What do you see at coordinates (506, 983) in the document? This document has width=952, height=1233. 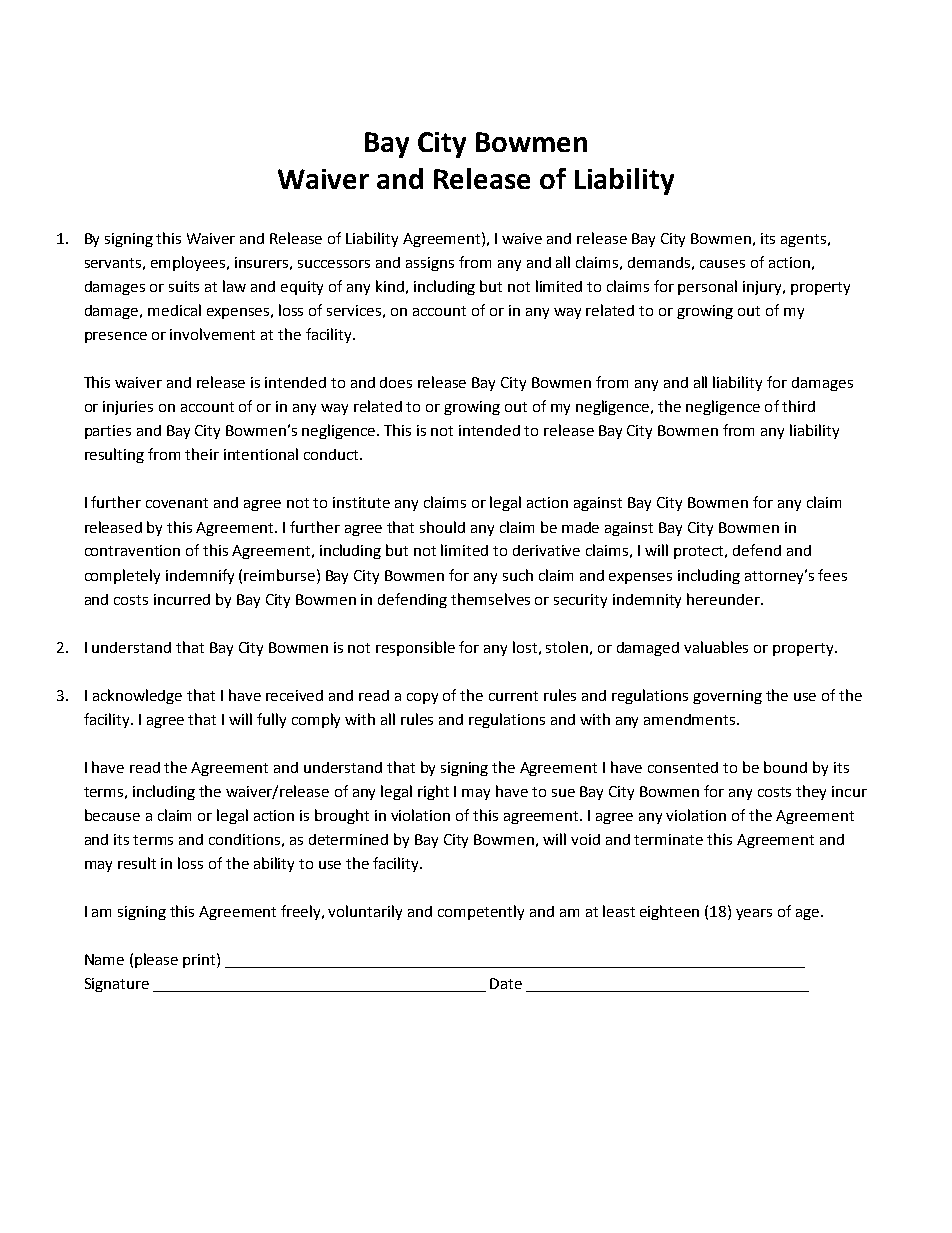 I see `Date` at bounding box center [506, 983].
